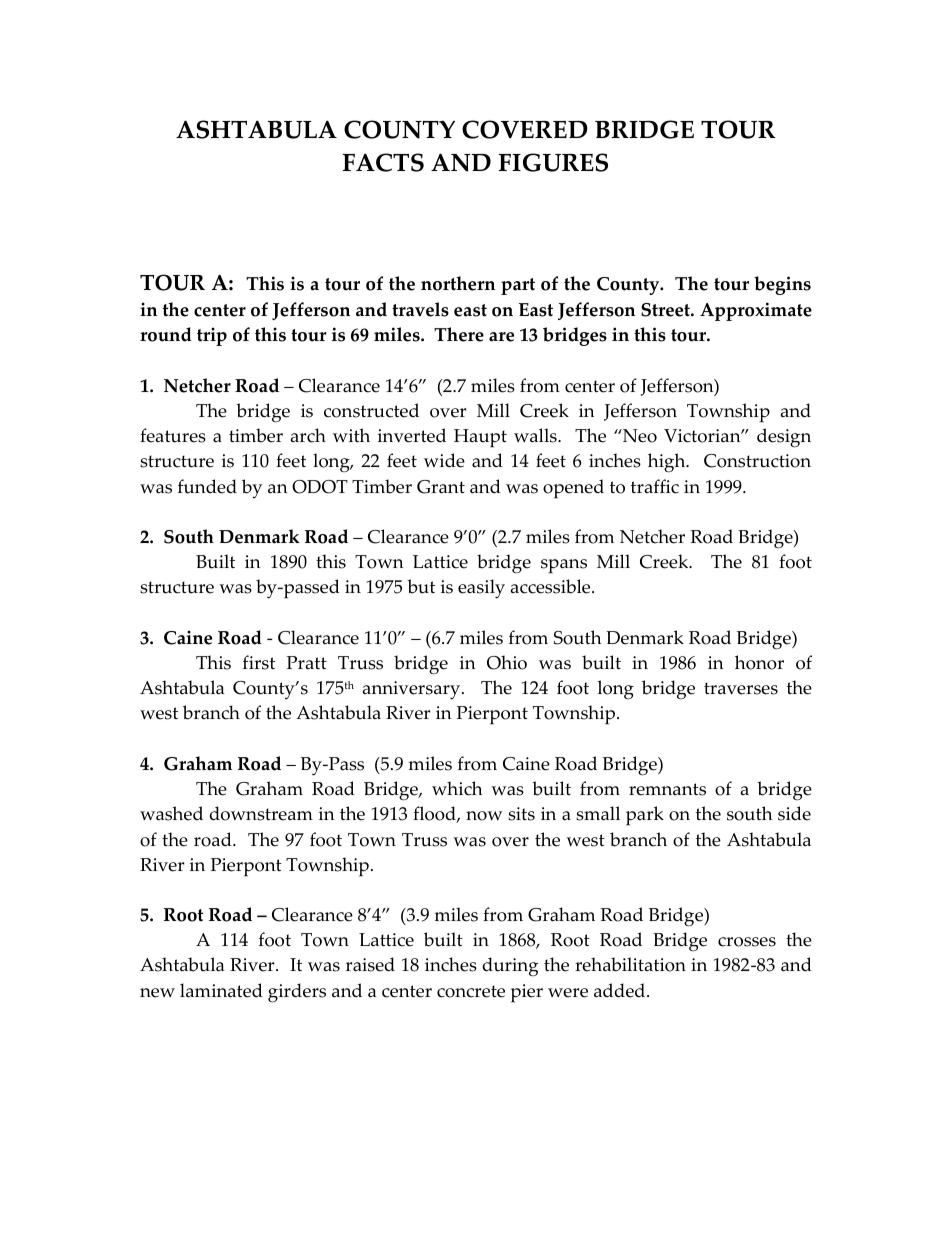  What do you see at coordinates (510, 967) in the document?
I see `during` at bounding box center [510, 967].
